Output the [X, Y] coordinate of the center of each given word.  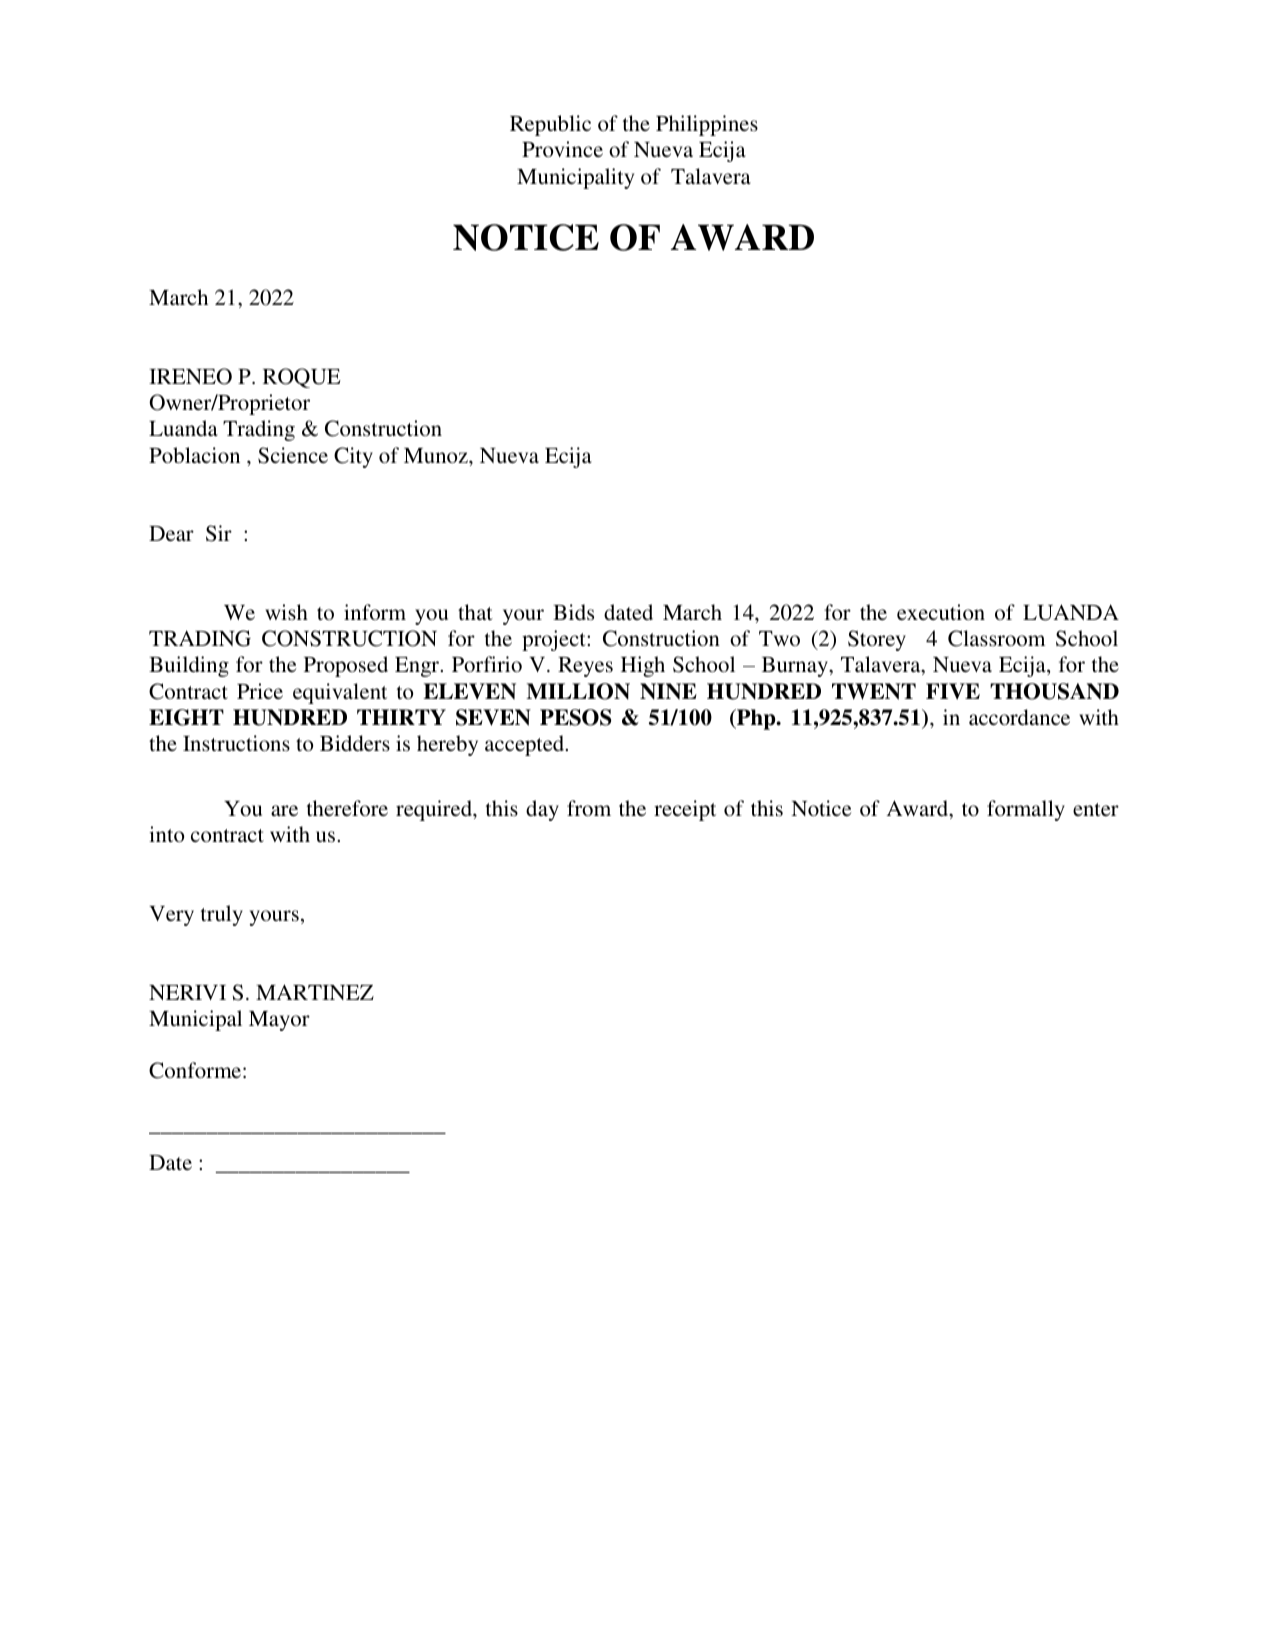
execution [941, 612]
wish [286, 612]
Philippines [707, 125]
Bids [573, 612]
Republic [550, 125]
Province [562, 149]
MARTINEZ [315, 992]
